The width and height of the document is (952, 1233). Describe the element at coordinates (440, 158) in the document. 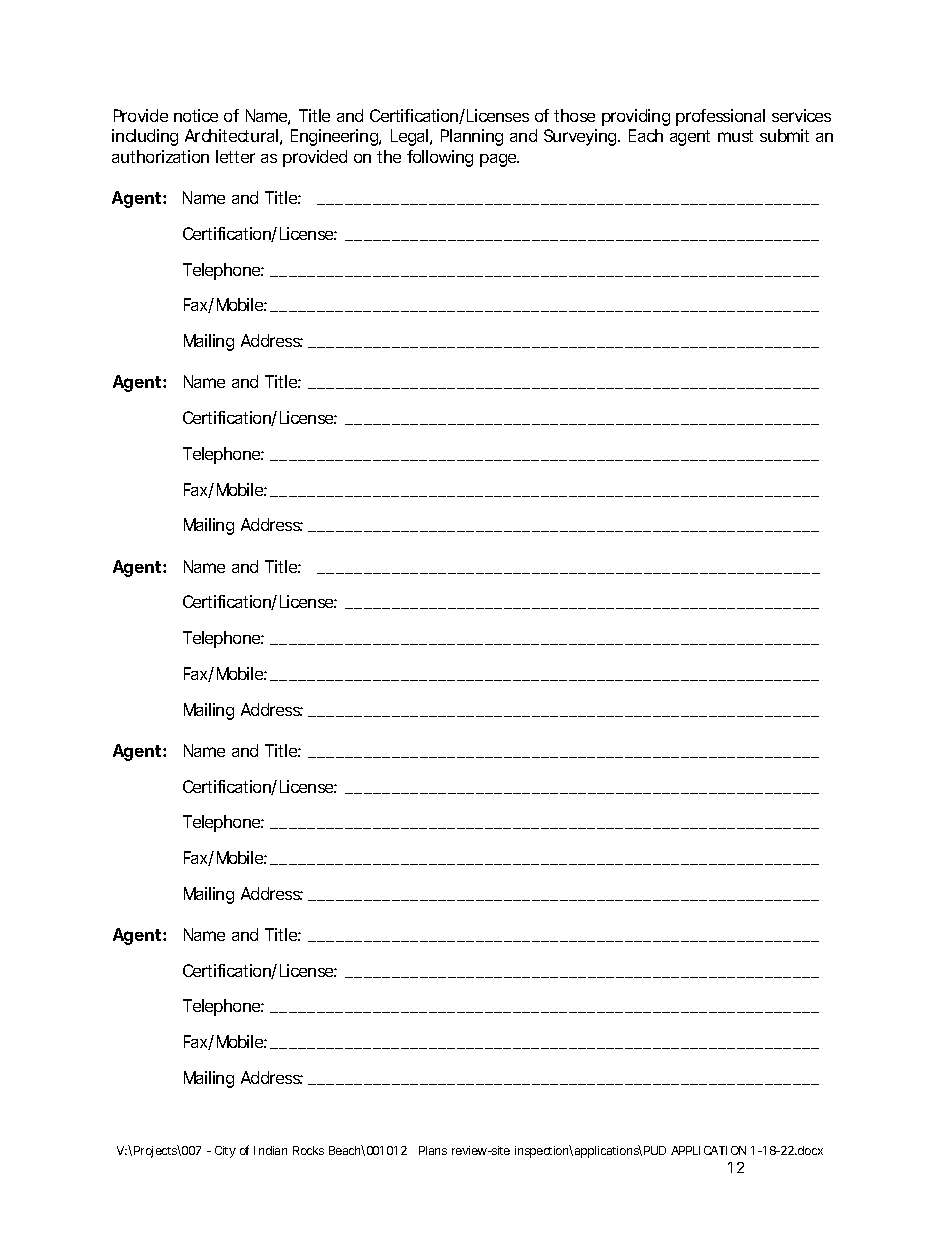

I see `following` at that location.
